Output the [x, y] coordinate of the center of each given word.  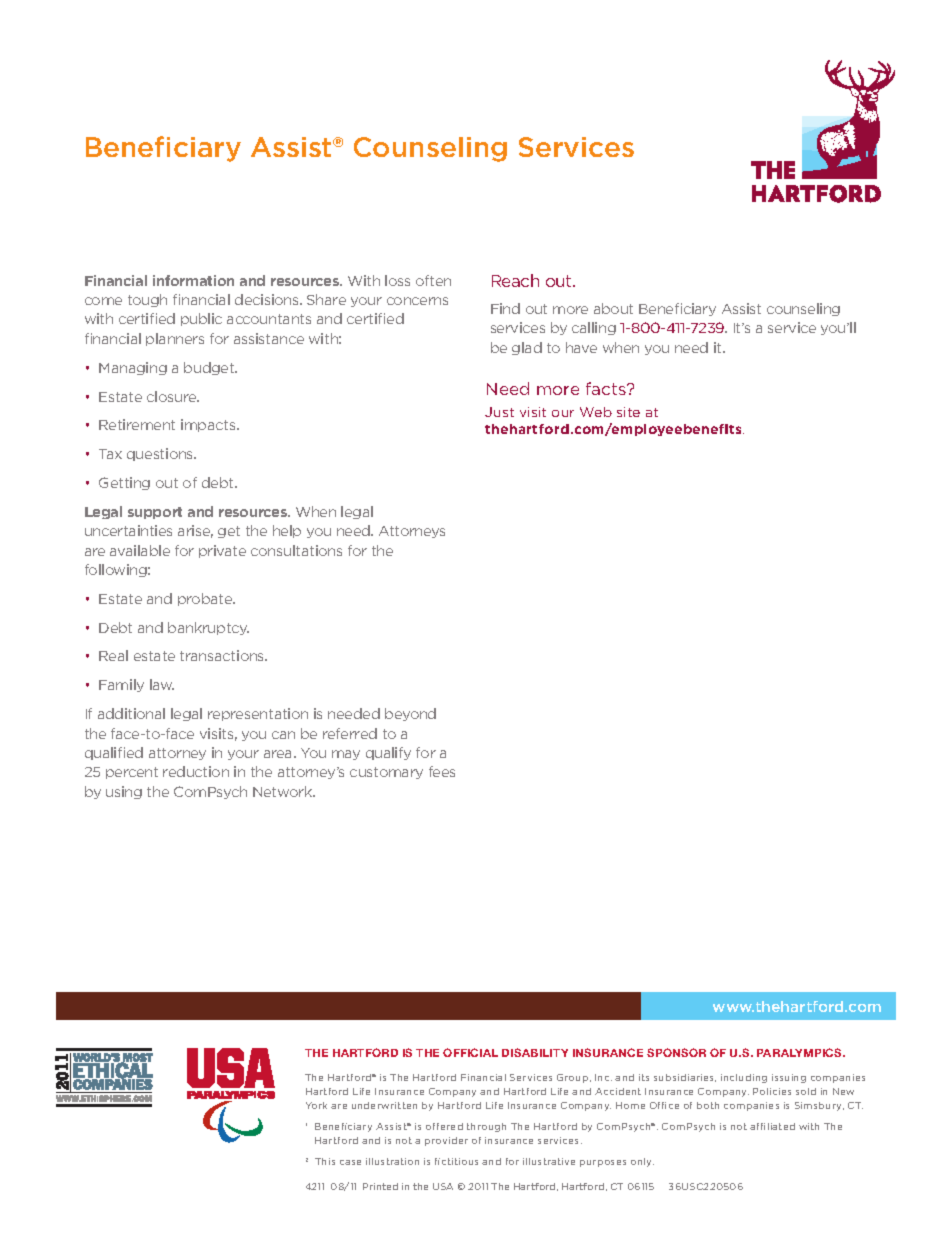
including [744, 1078]
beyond [410, 714]
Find [505, 308]
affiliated [772, 1126]
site [628, 412]
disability [535, 1052]
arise [195, 531]
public [201, 319]
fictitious [456, 1161]
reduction [196, 771]
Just [499, 412]
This [325, 1161]
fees [442, 771]
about [613, 308]
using [124, 792]
